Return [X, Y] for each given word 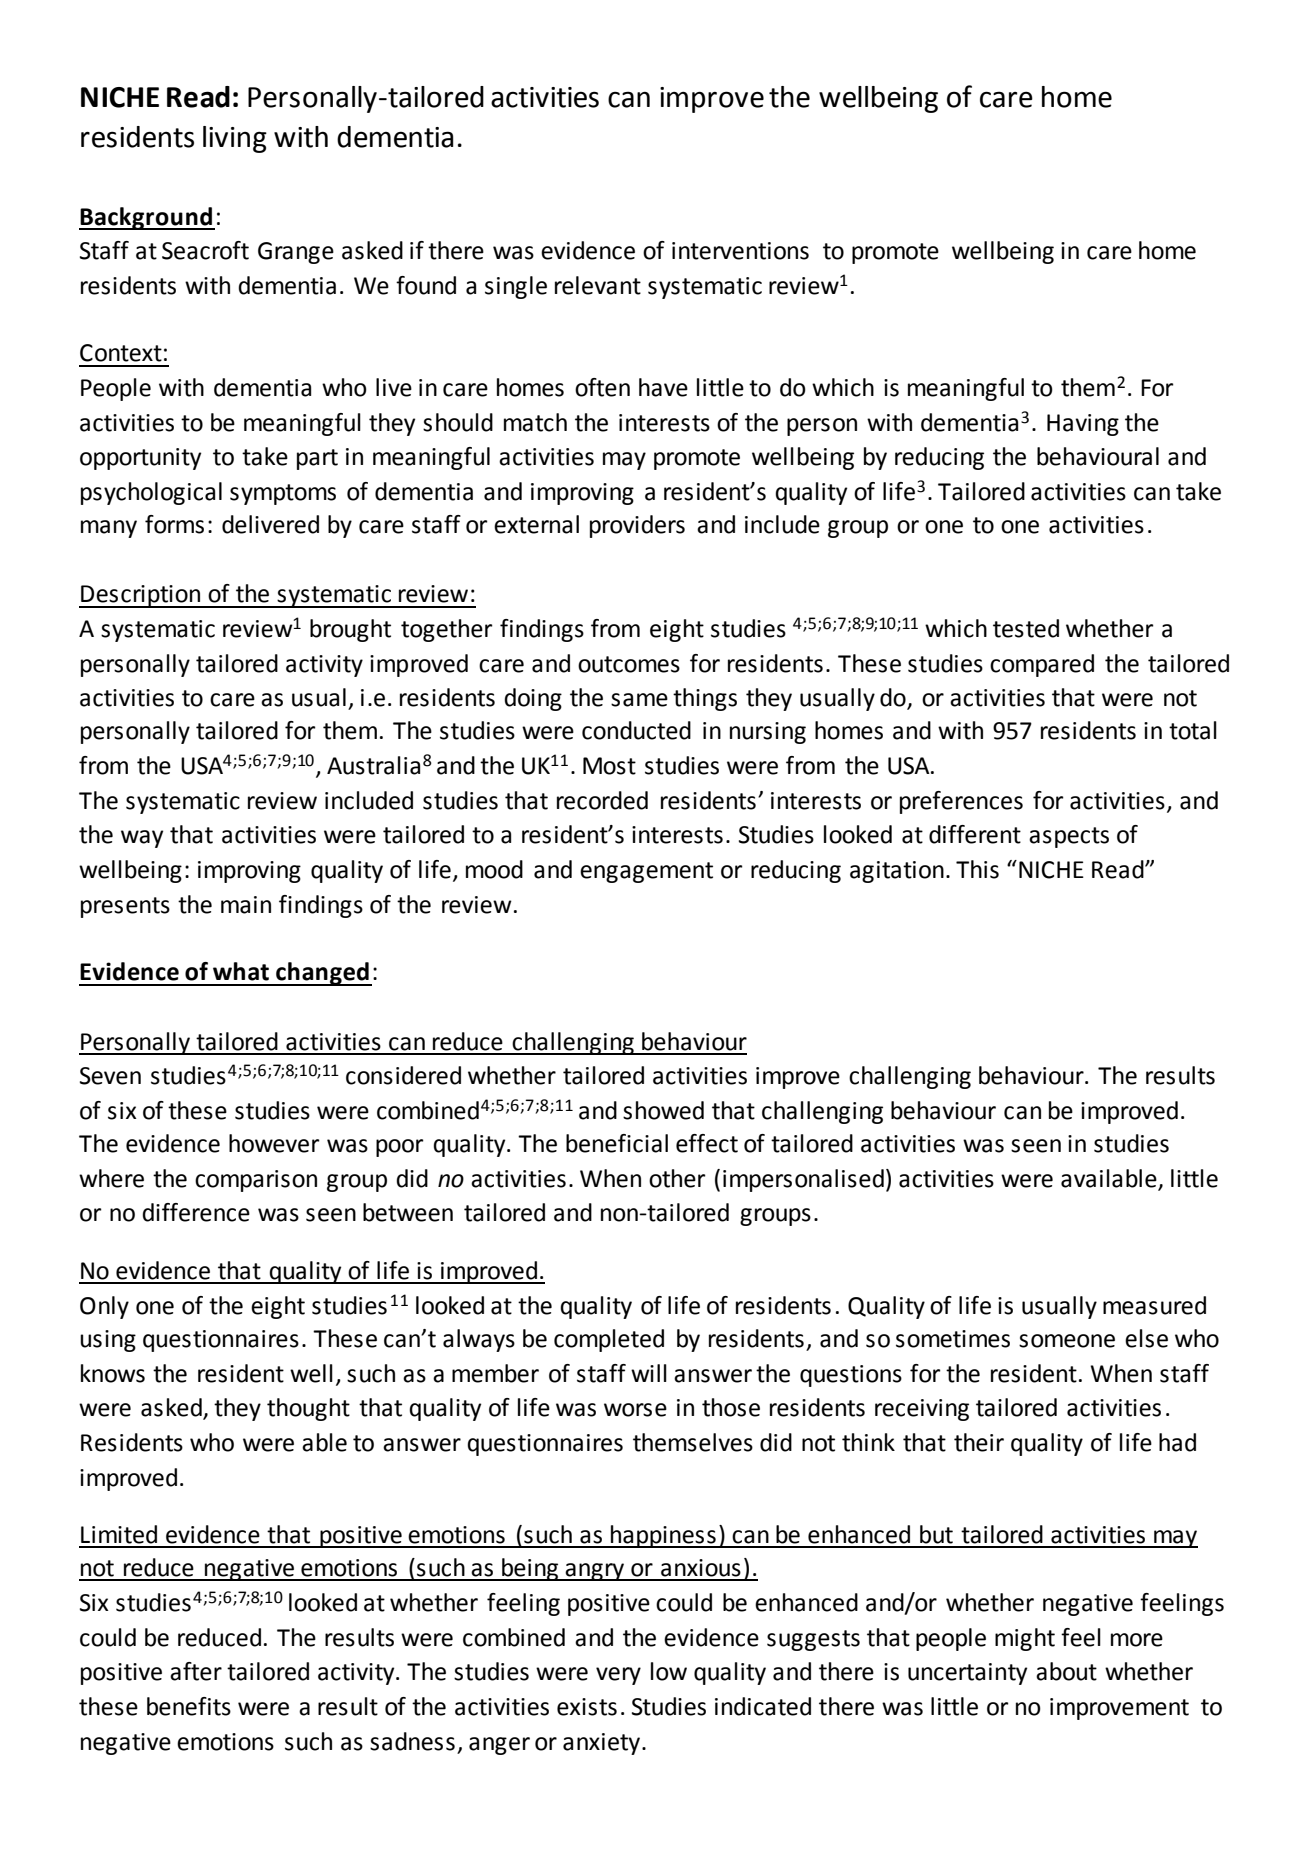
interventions [740, 251]
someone [1067, 1341]
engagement [646, 872]
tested [1026, 628]
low [669, 1671]
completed [609, 1340]
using [108, 1341]
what [241, 971]
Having [1083, 425]
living [235, 139]
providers [637, 526]
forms [174, 524]
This [977, 869]
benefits [189, 1706]
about [1066, 1671]
